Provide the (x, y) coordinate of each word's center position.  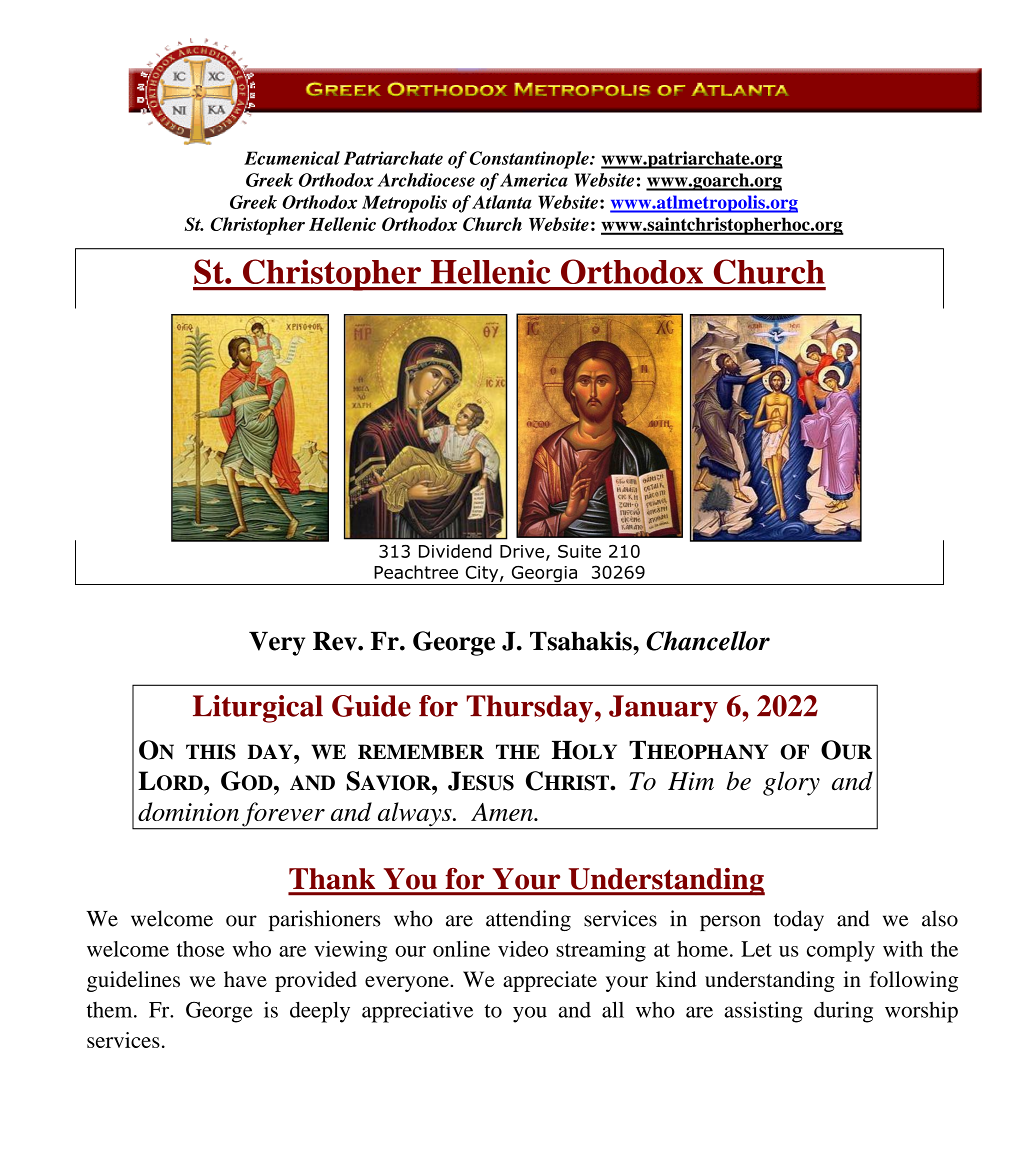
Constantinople (530, 160)
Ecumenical (292, 158)
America (534, 180)
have (245, 979)
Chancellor (708, 641)
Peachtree (416, 572)
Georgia (544, 575)
